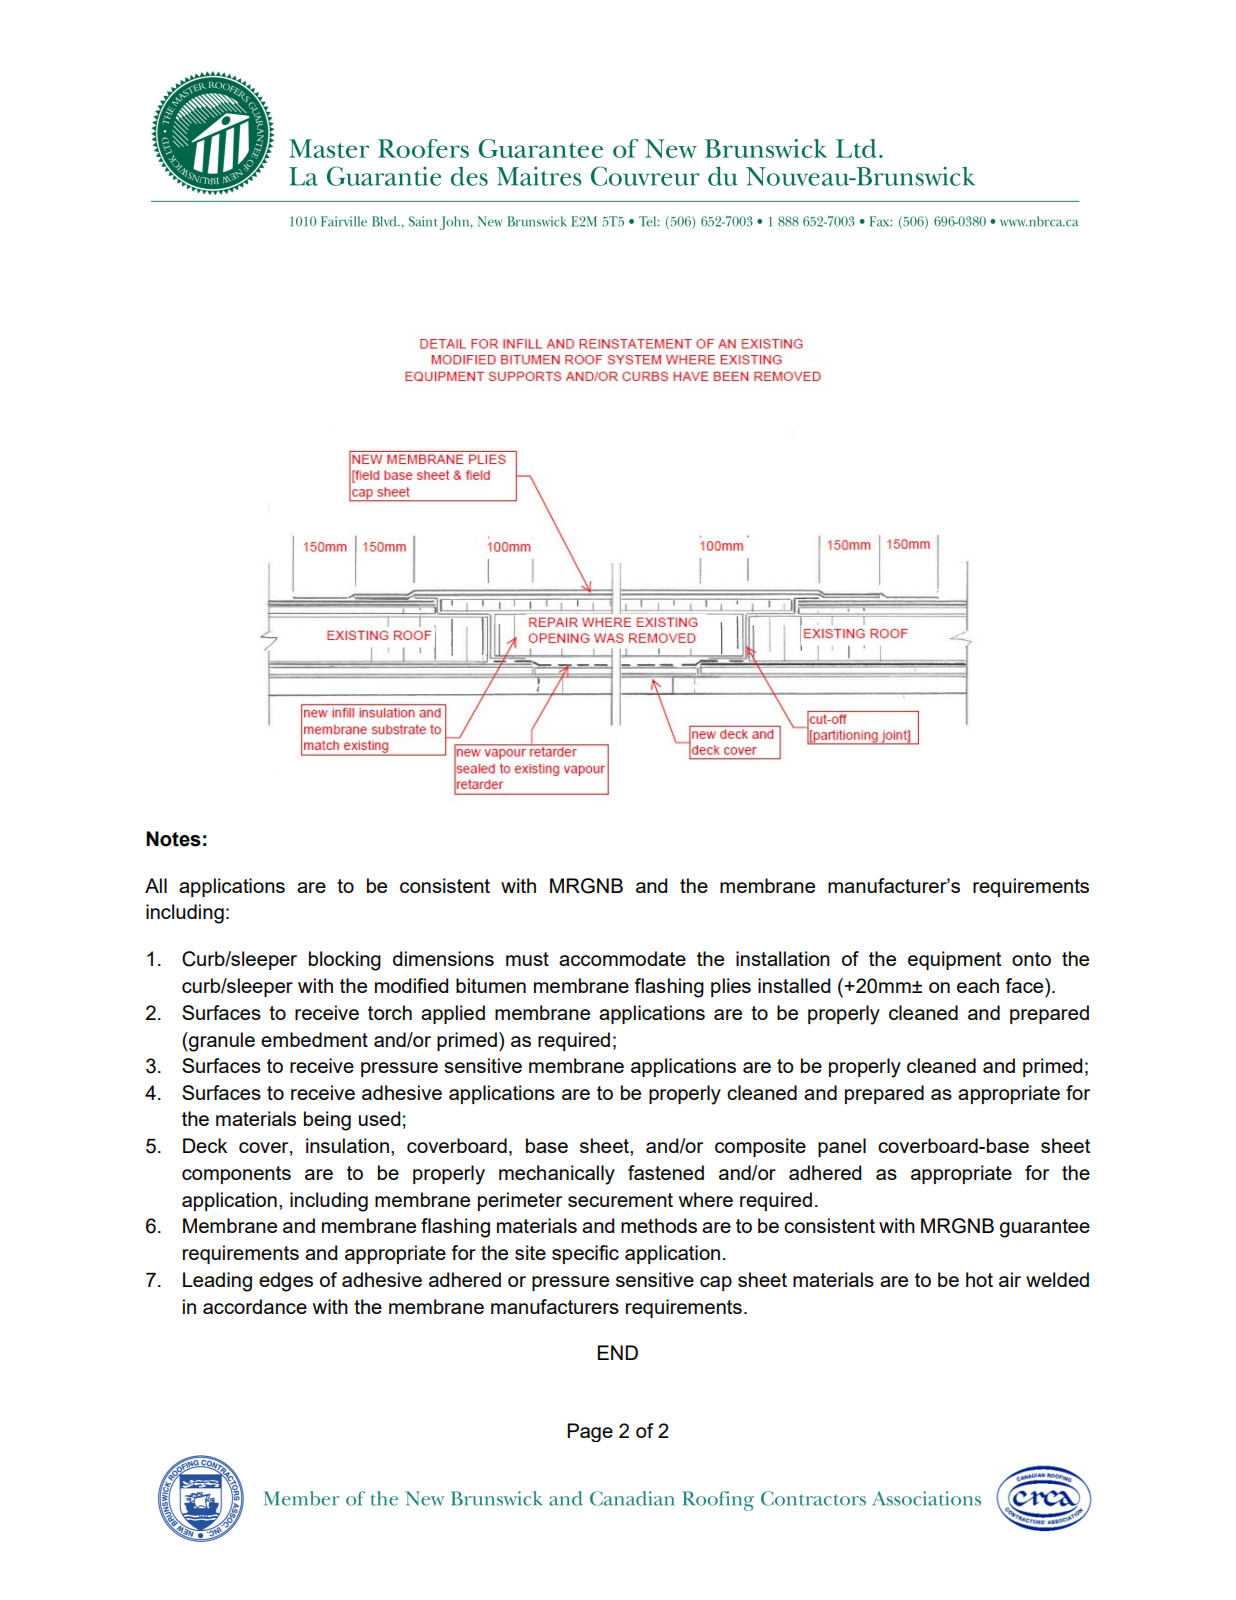  I want to click on equipment, so click(954, 960).
